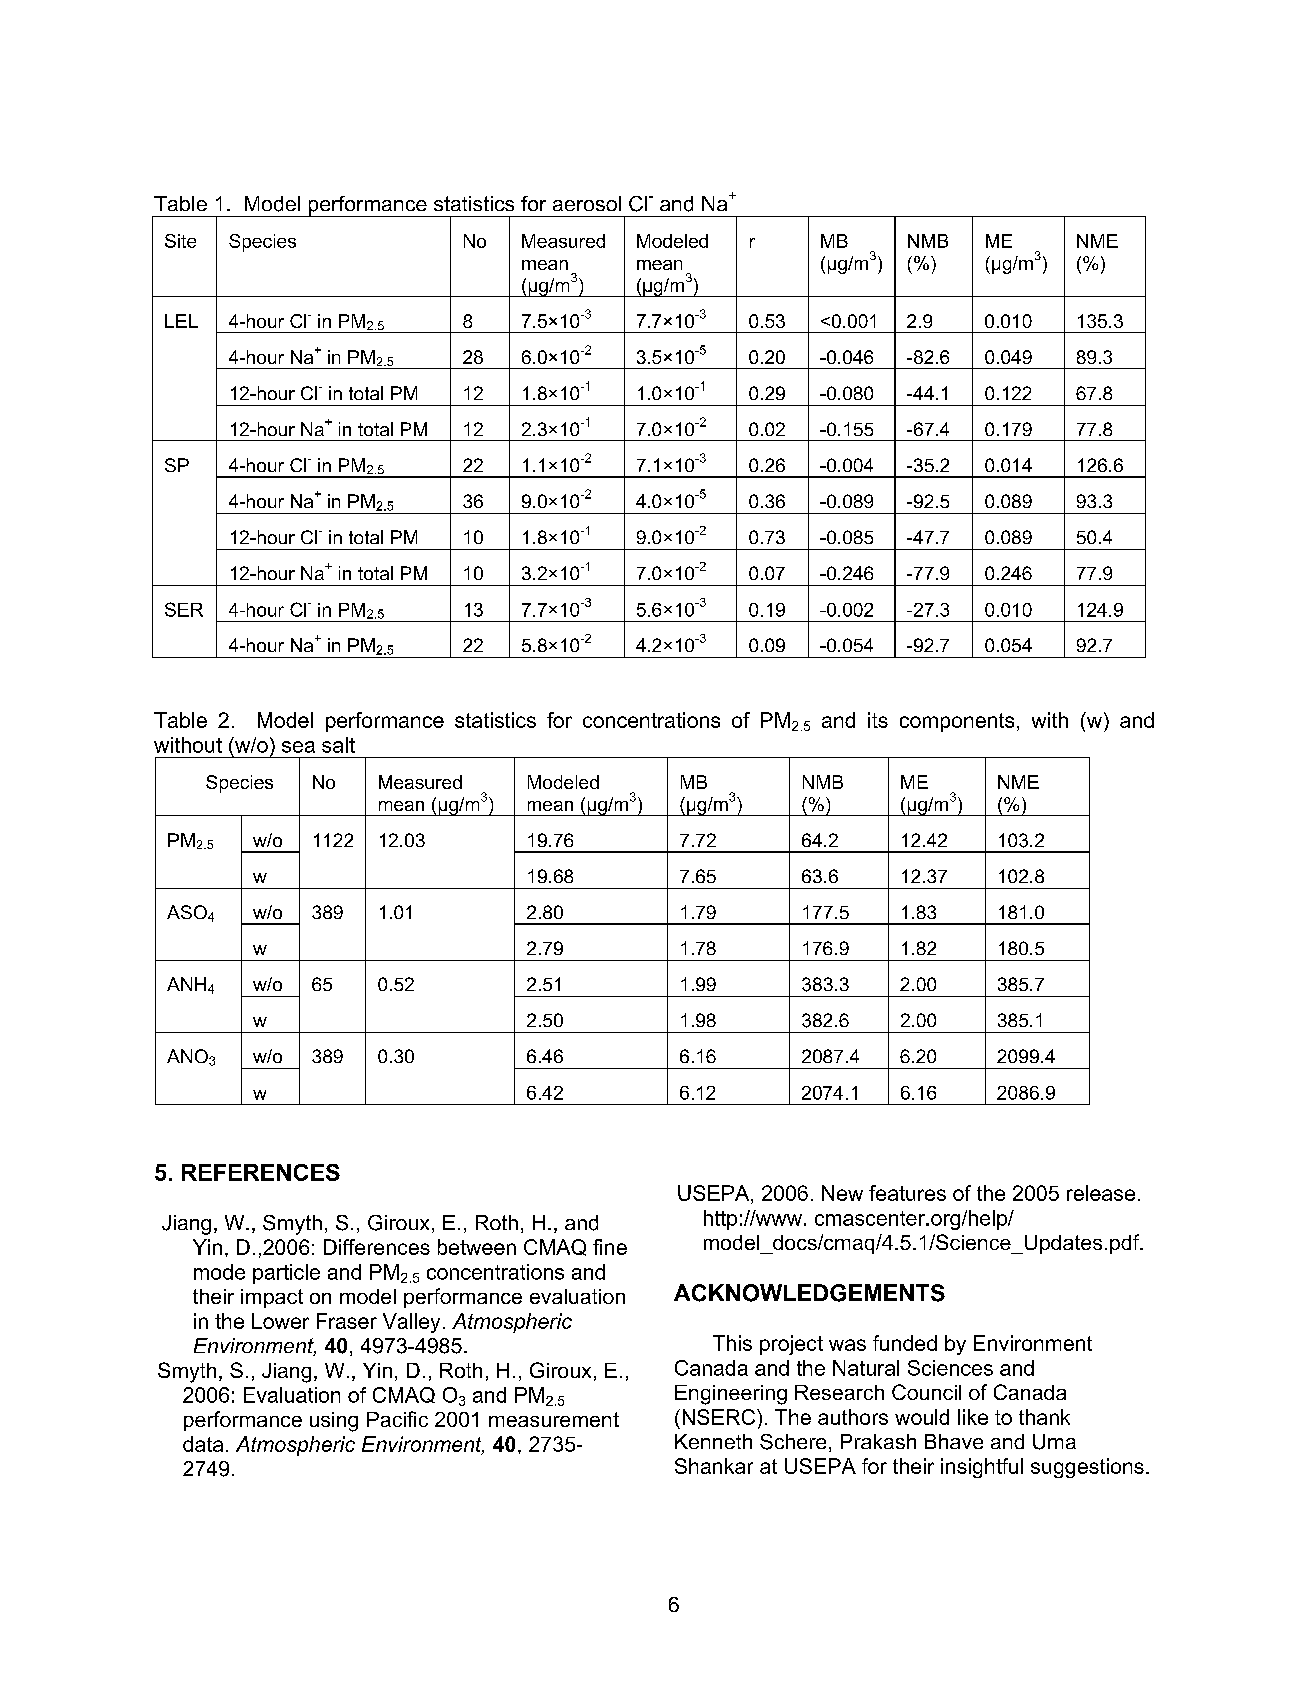 Image resolution: width=1309 pixels, height=1694 pixels. I want to click on features, so click(907, 1193).
